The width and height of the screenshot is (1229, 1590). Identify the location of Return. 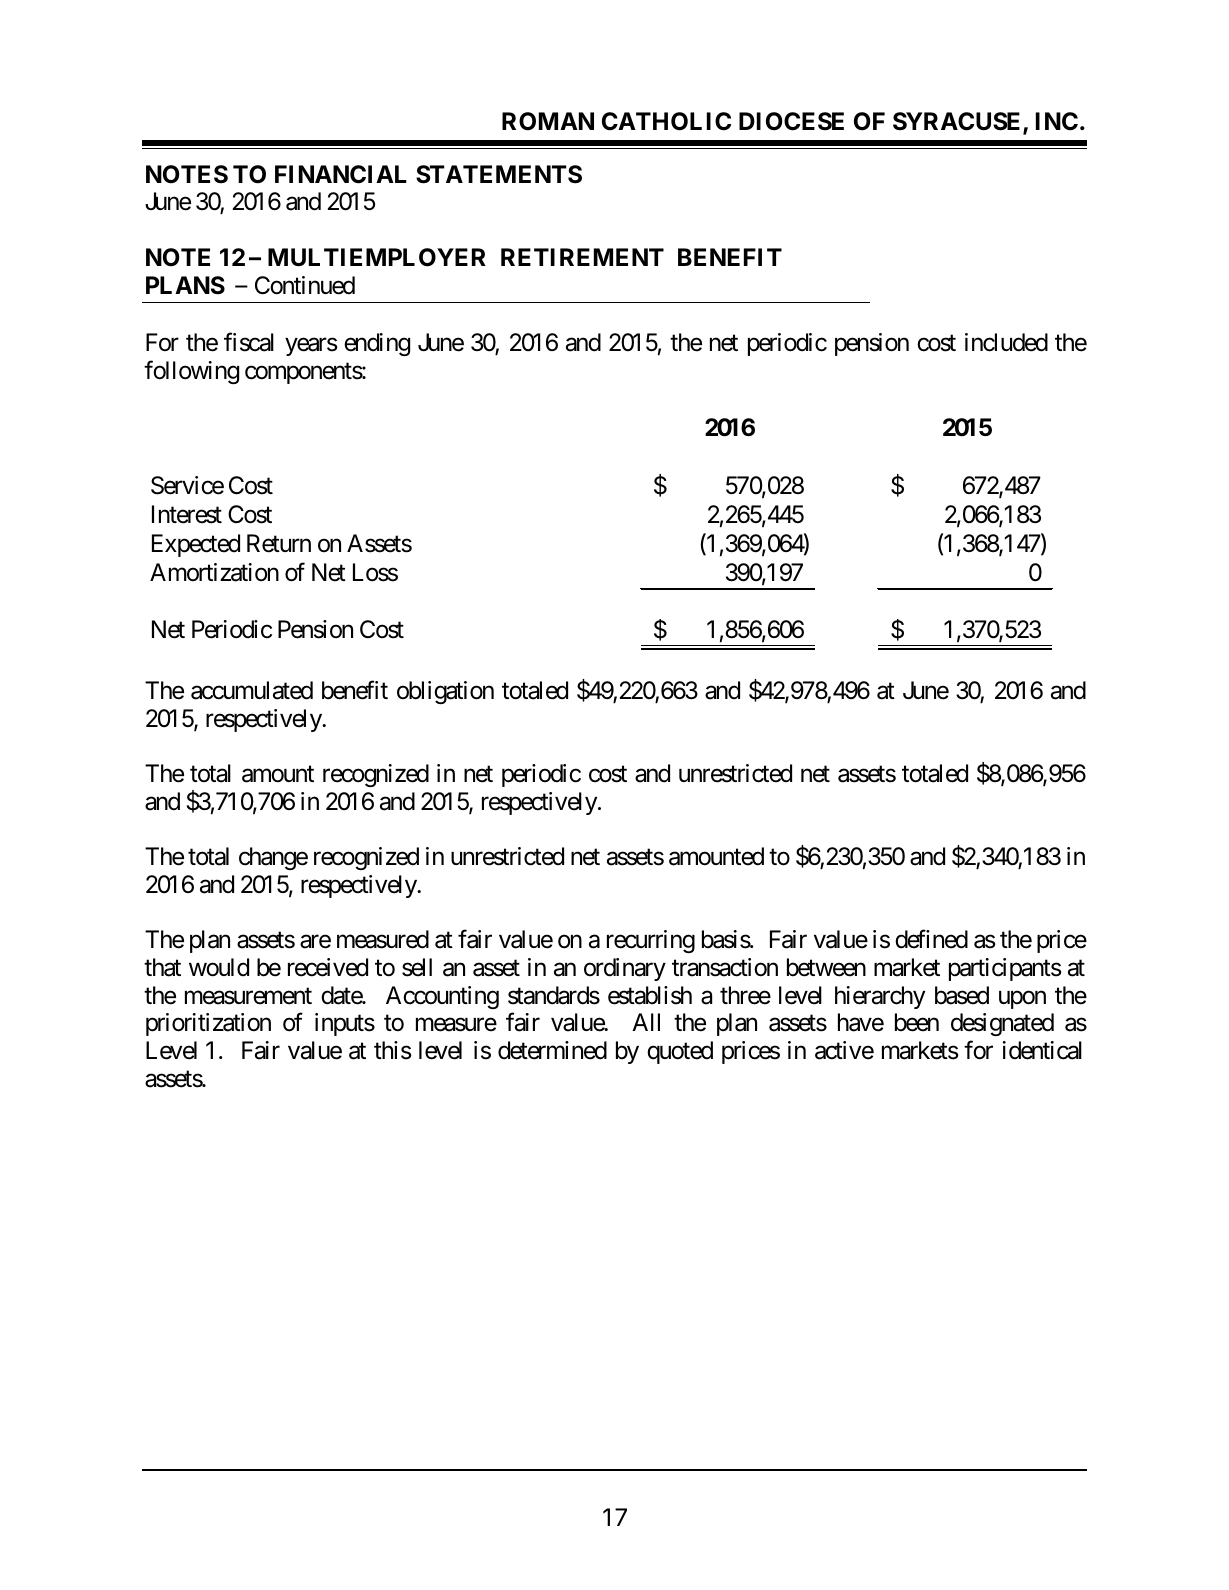
(279, 543).
